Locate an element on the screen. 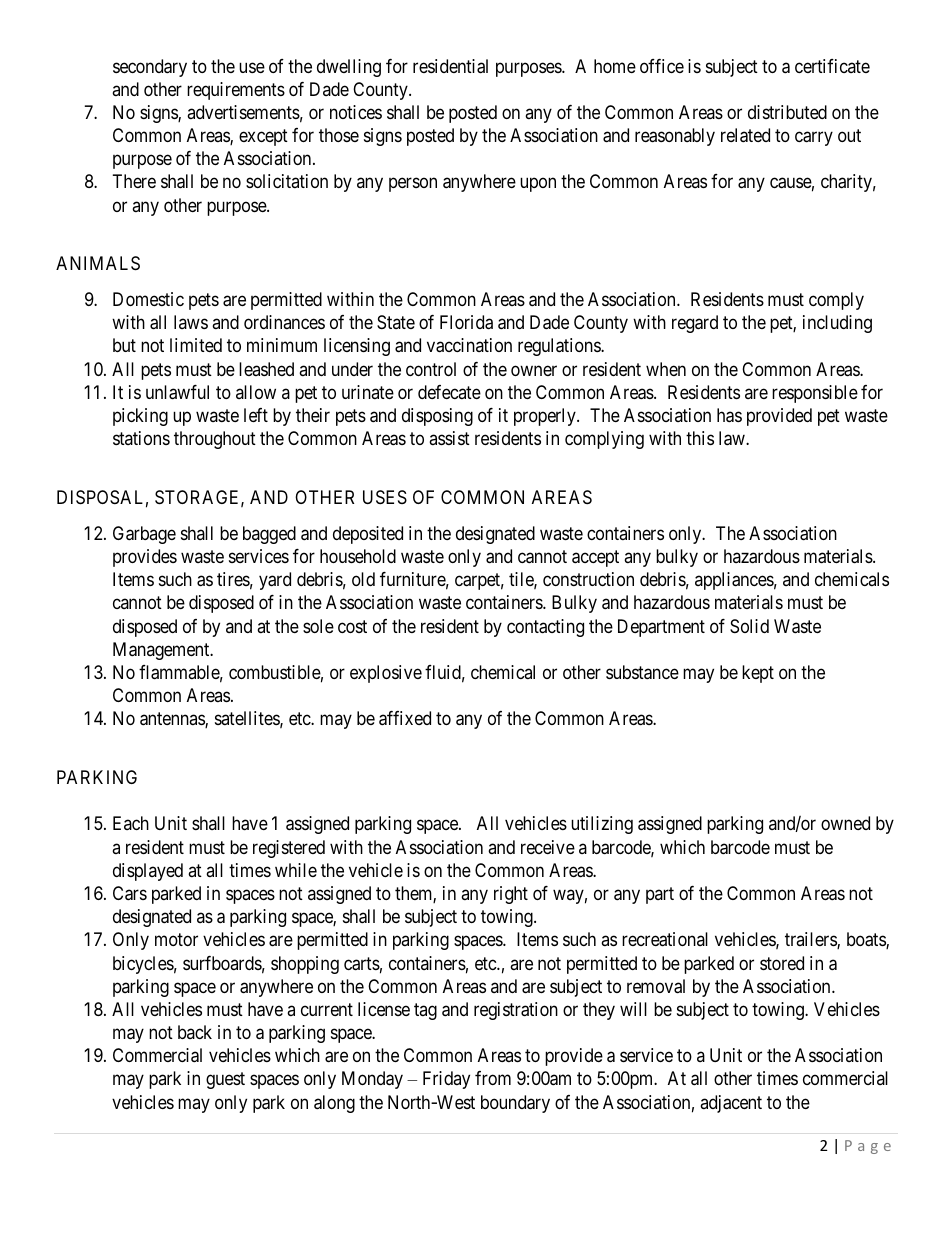 This screenshot has height=1233, width=952. requirements is located at coordinates (236, 91).
